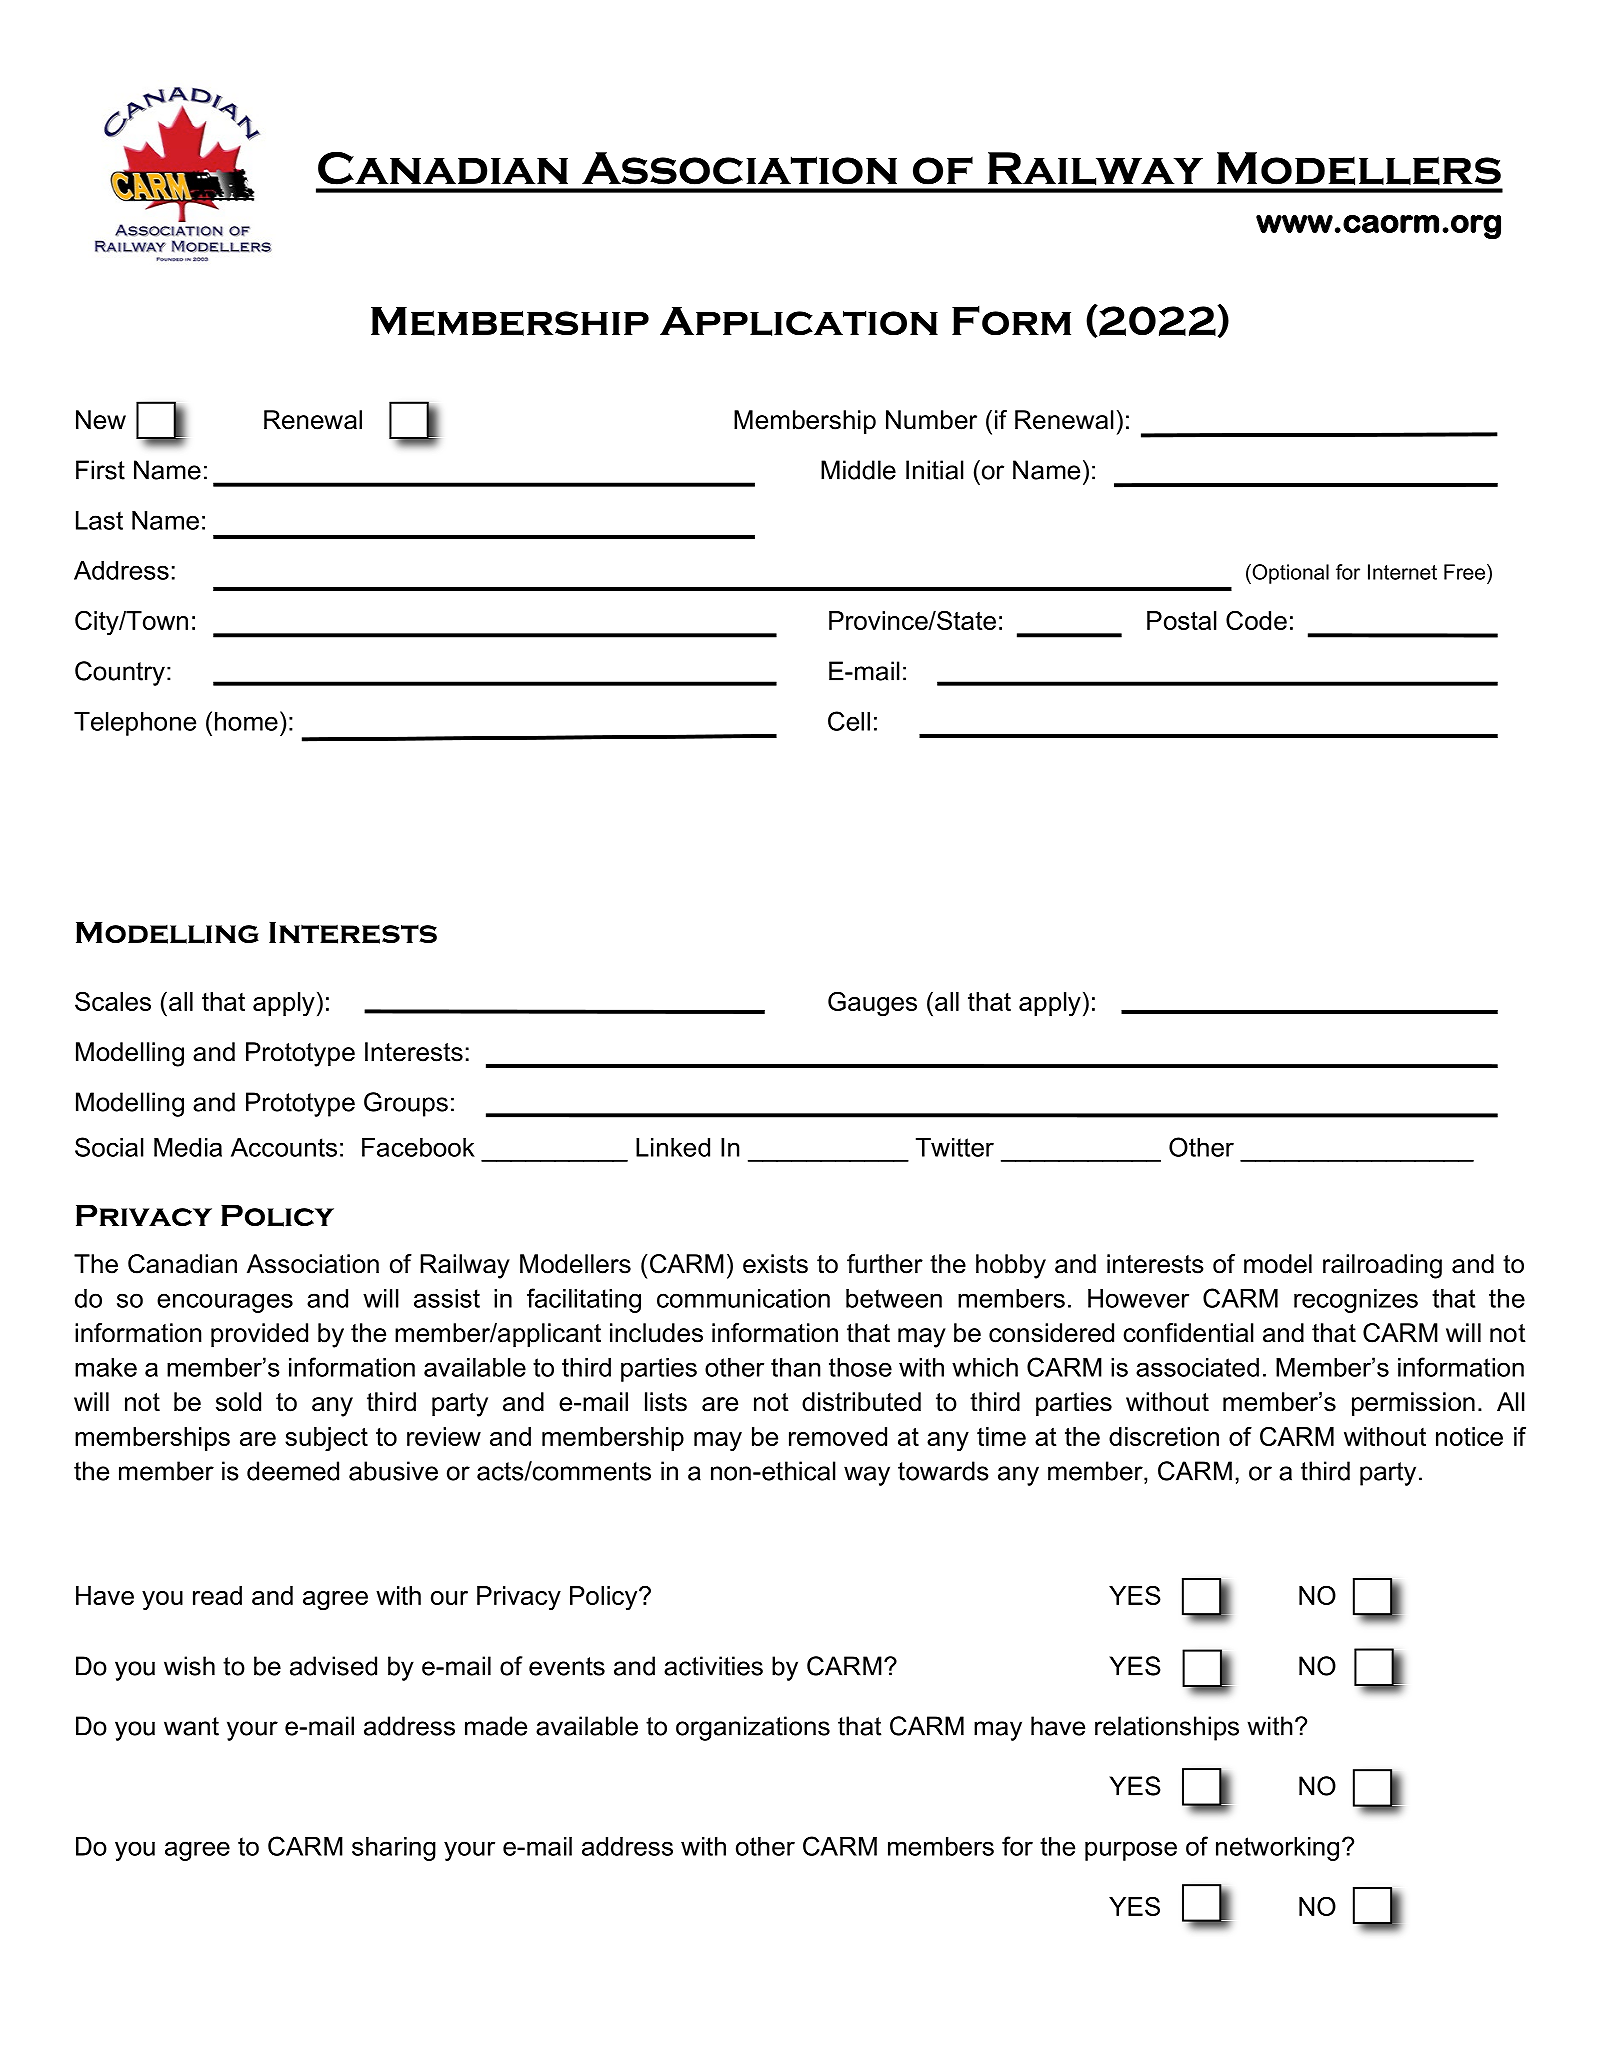 The width and height of the page is (1600, 2070). What do you see at coordinates (1277, 1849) in the page?
I see `networking` at bounding box center [1277, 1849].
